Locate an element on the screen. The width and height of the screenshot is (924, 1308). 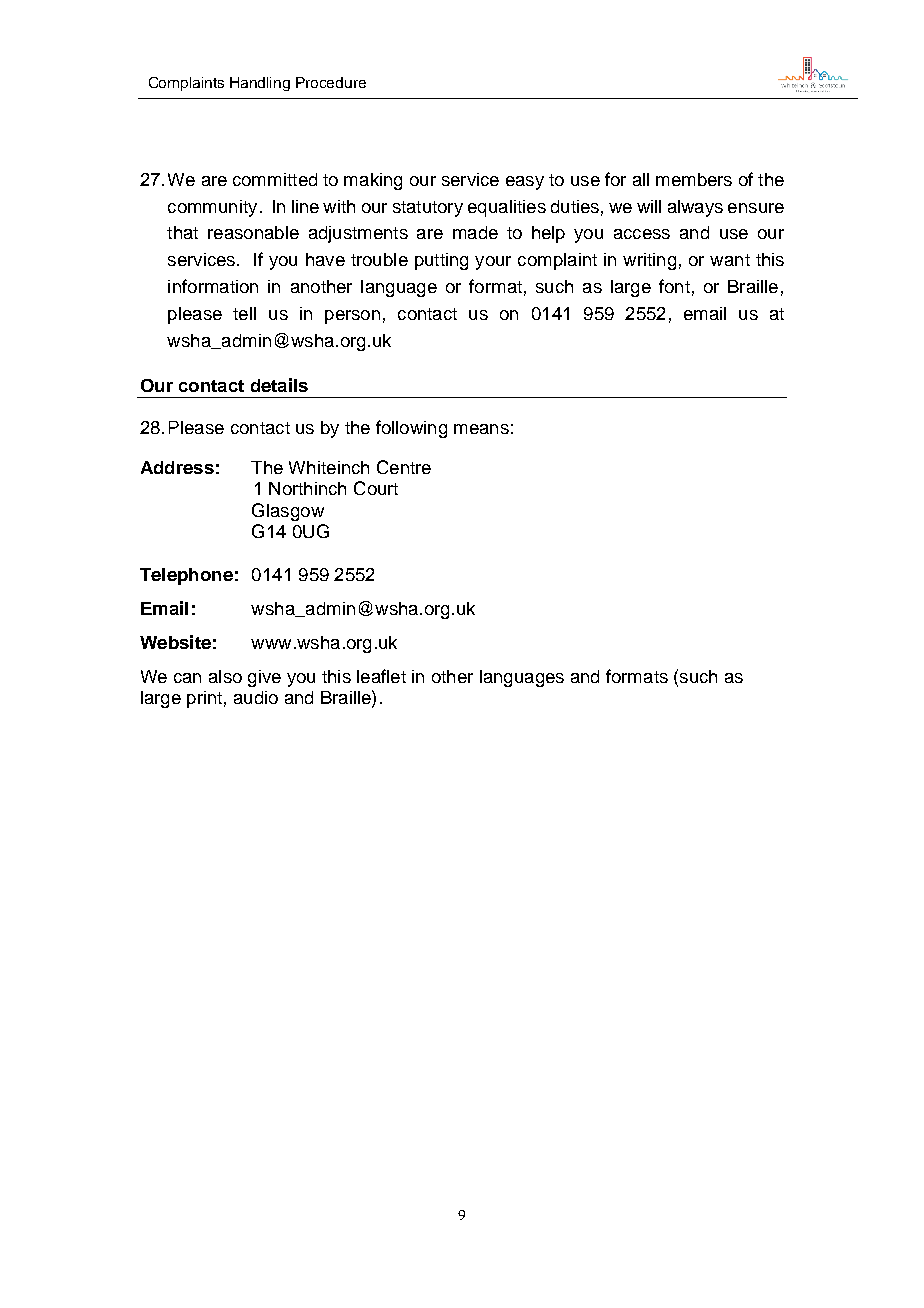
details is located at coordinates (279, 385).
